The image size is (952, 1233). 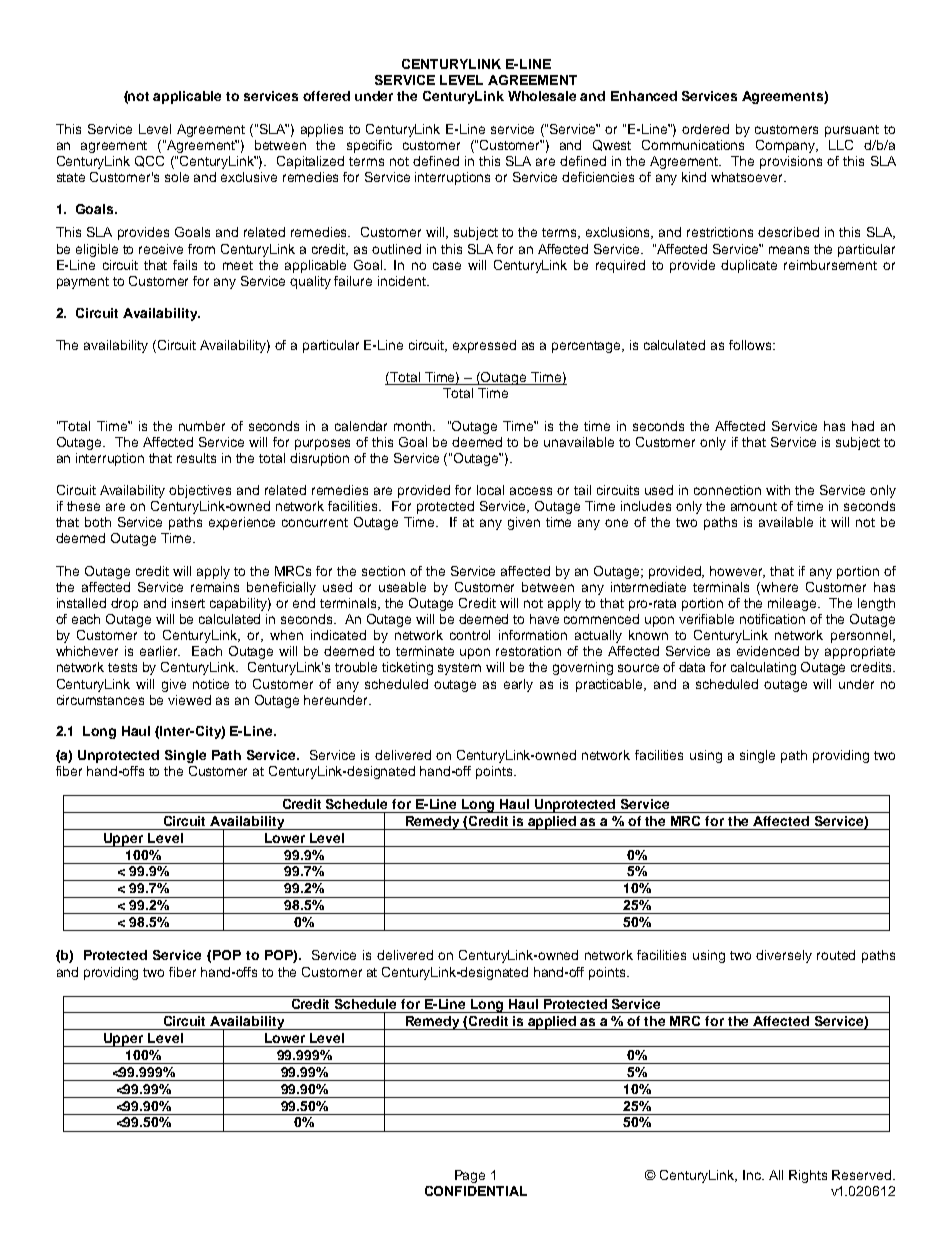 I want to click on Wholesale, so click(x=542, y=96).
